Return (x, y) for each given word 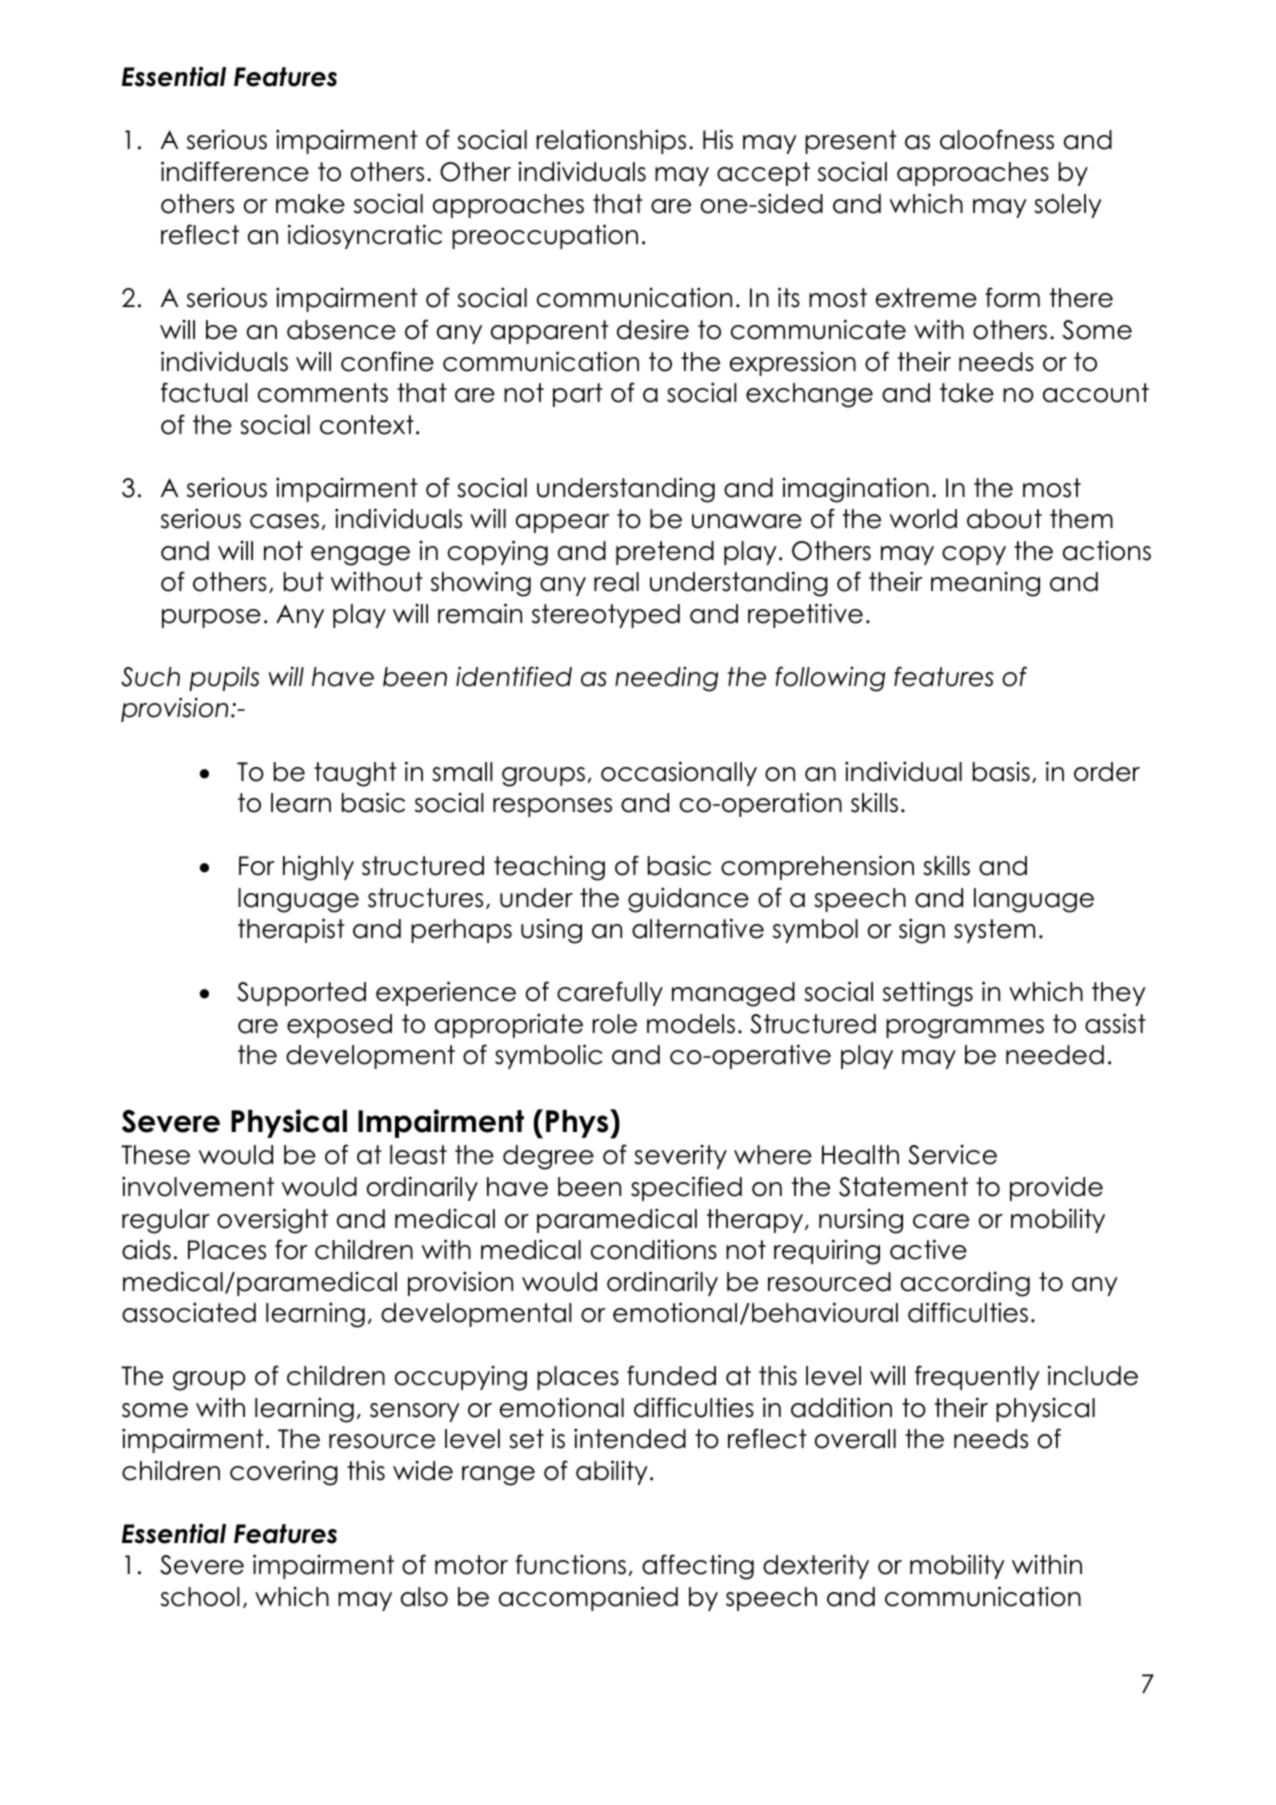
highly (318, 868)
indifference (235, 171)
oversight (272, 1221)
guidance (688, 900)
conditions (654, 1249)
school (200, 1597)
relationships (611, 141)
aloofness (997, 139)
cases (284, 521)
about (1004, 519)
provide (1056, 1188)
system (994, 931)
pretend (665, 553)
